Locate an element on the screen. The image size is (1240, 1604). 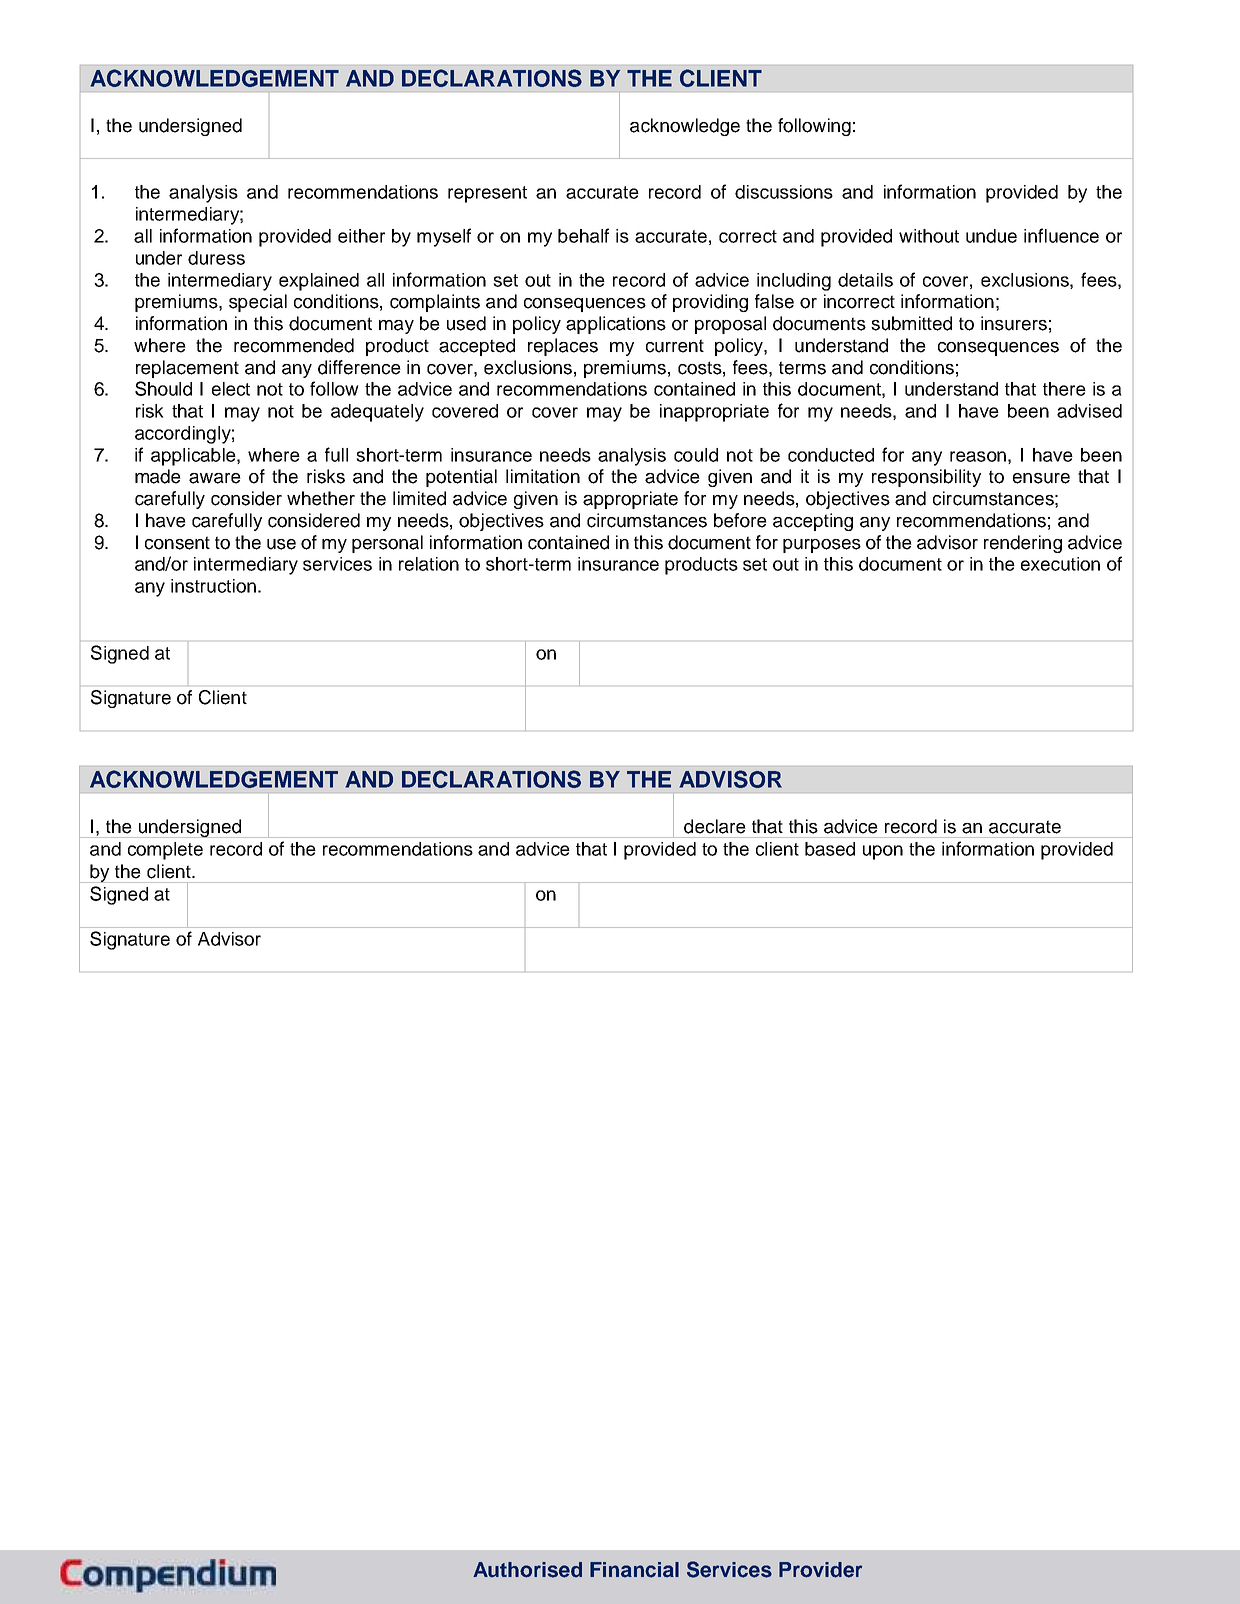
instruction is located at coordinates (213, 586).
